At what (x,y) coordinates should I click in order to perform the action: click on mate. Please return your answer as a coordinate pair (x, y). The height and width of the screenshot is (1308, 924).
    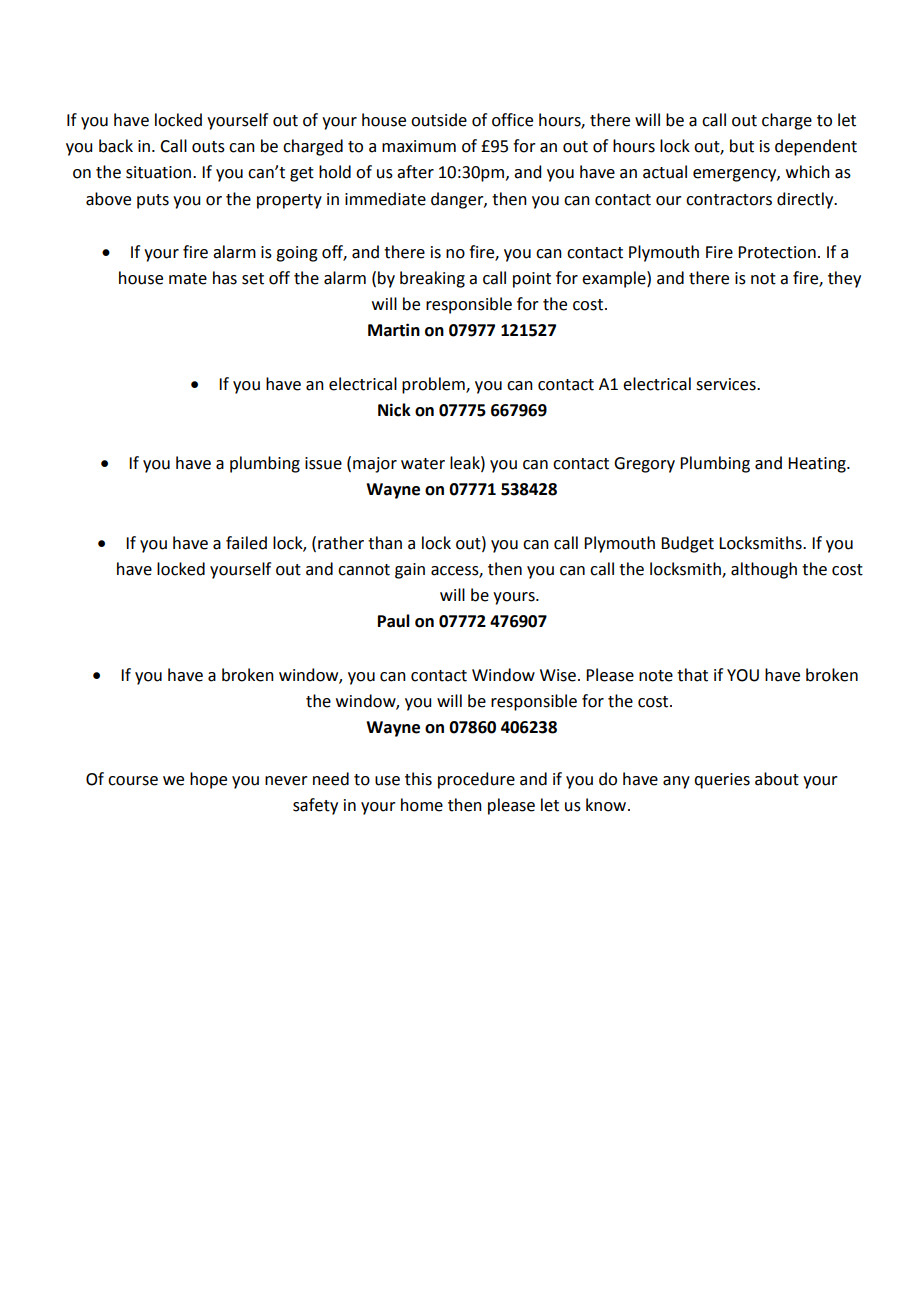
    Looking at the image, I should click on (188, 279).
